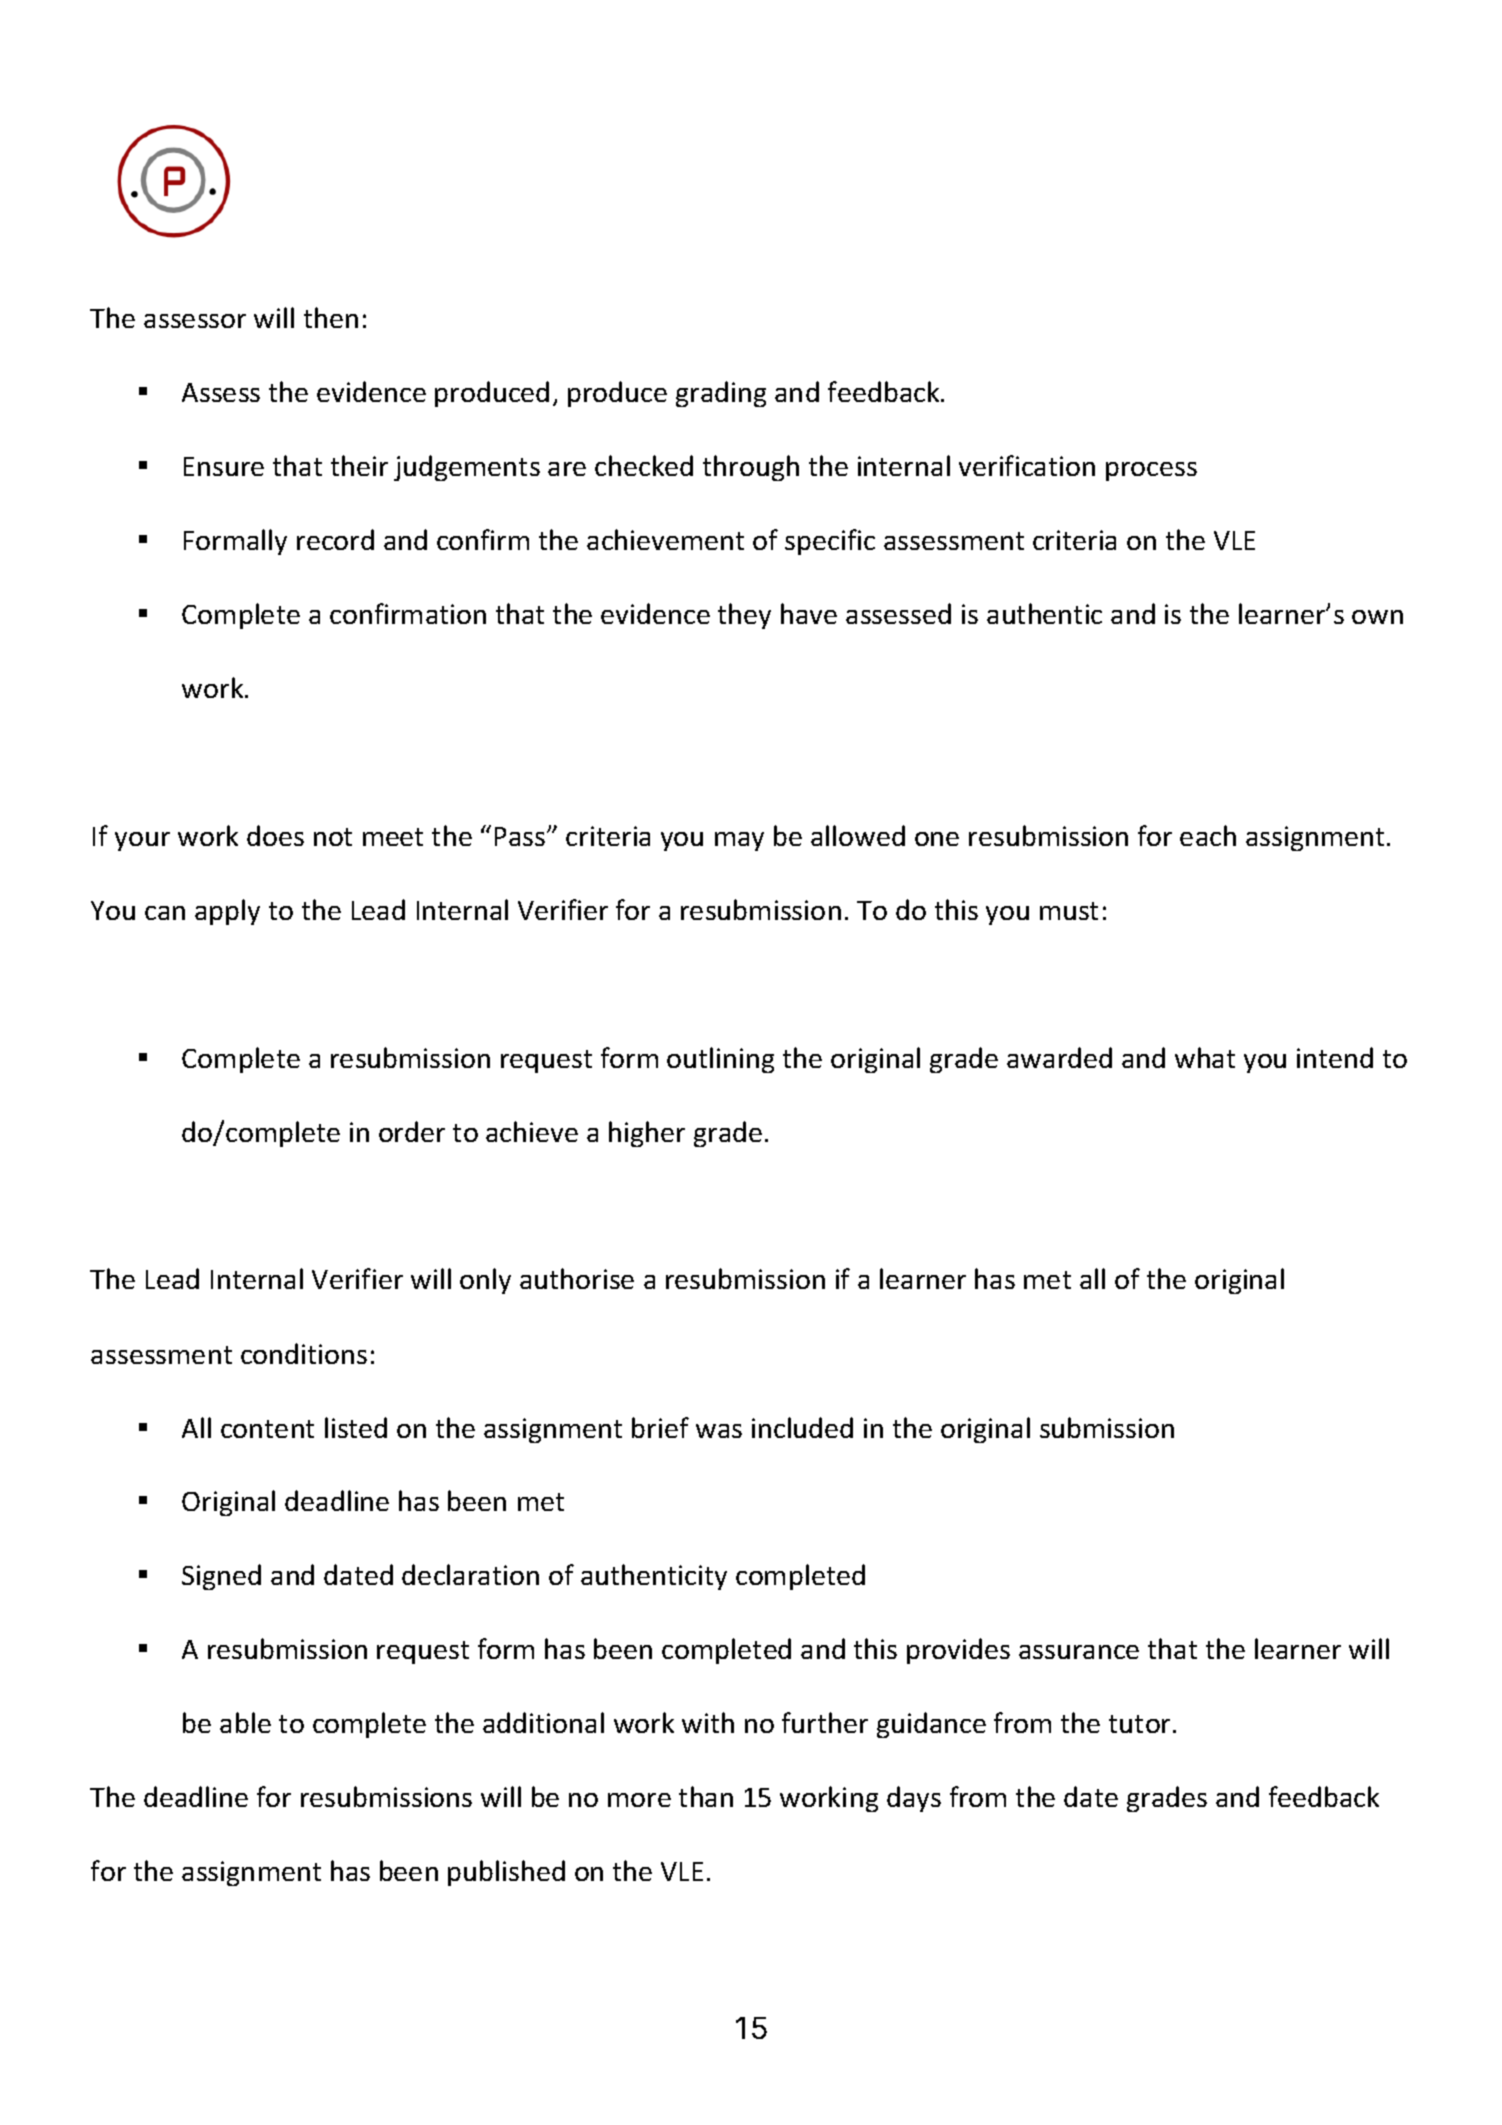  Describe the element at coordinates (412, 1131) in the page. I see `order` at that location.
